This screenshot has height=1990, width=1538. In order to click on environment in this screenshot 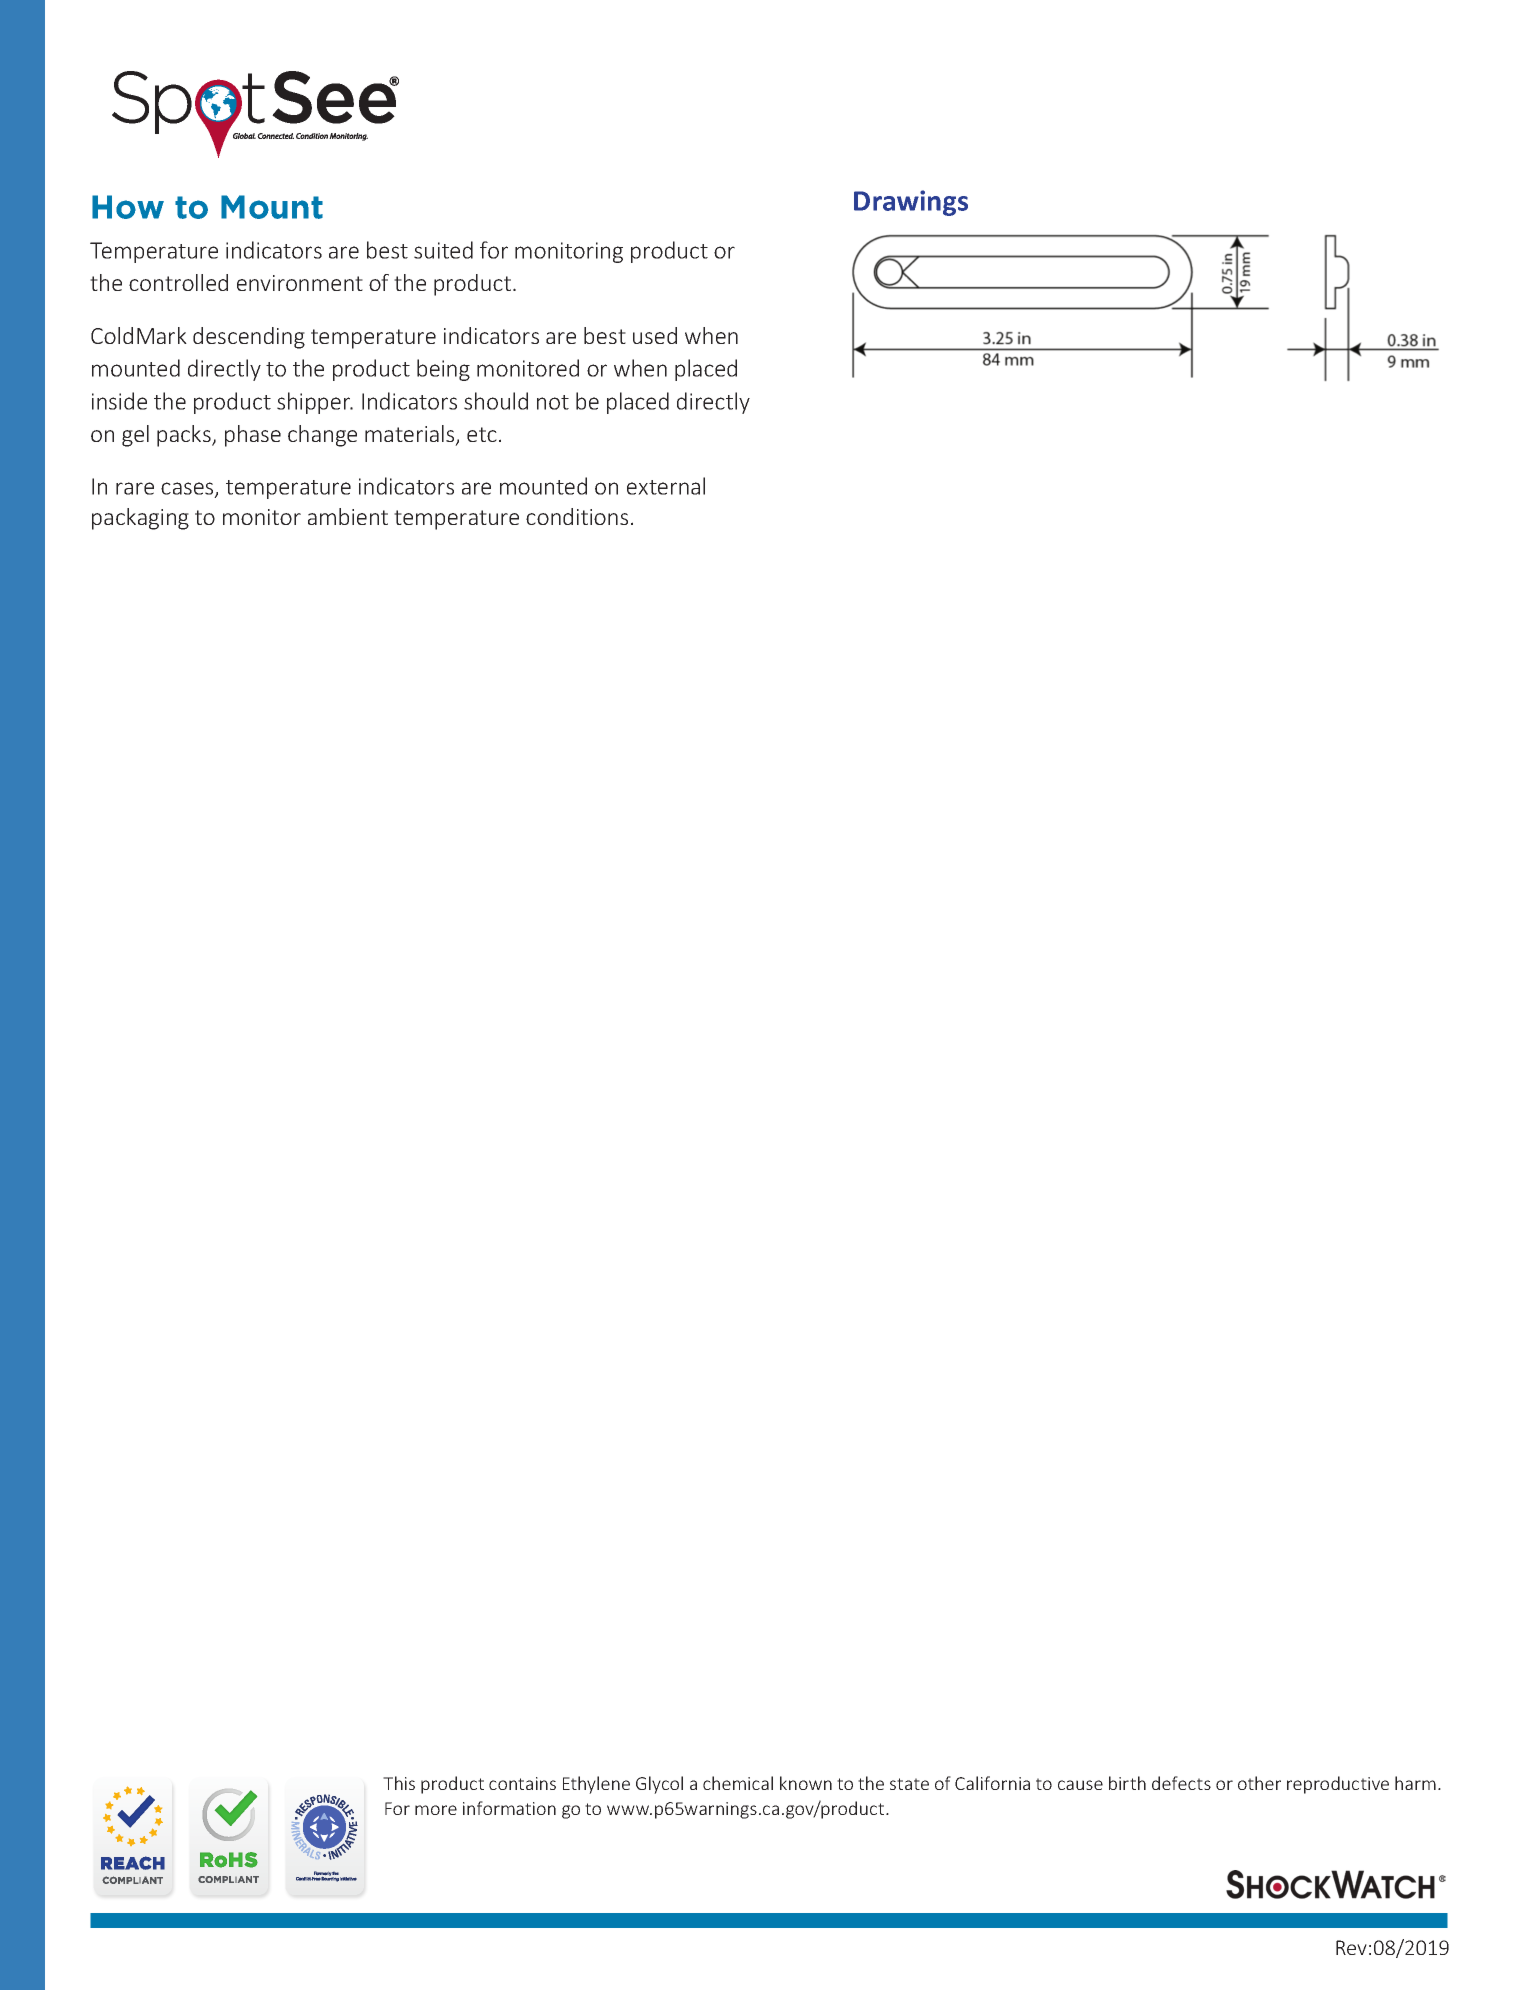, I will do `click(300, 283)`.
